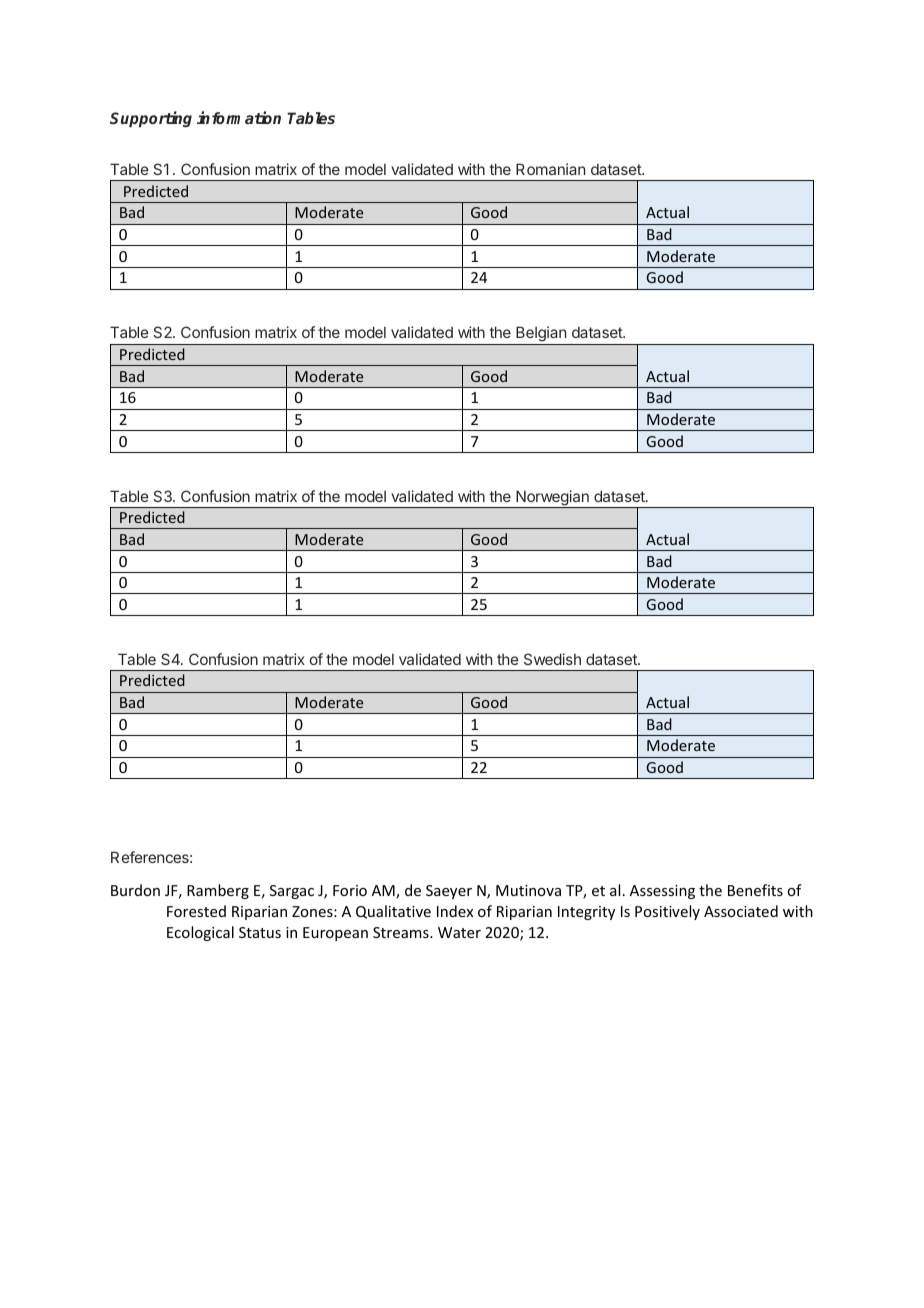 This screenshot has width=924, height=1308. Describe the element at coordinates (393, 912) in the screenshot. I see `Qualitative` at that location.
